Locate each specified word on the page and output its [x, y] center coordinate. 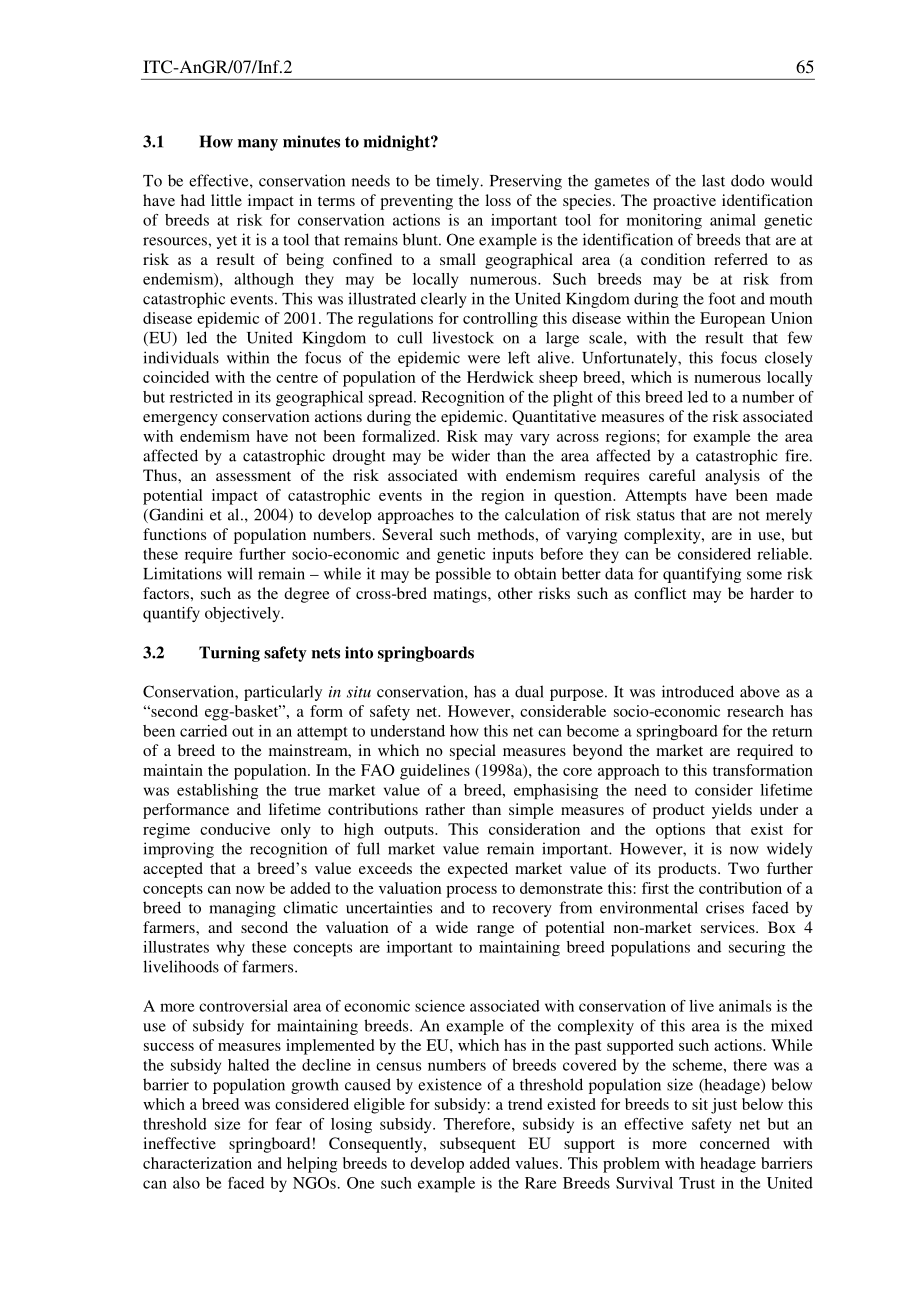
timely [459, 182]
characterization [197, 1163]
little [226, 200]
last [713, 180]
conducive [235, 829]
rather [445, 809]
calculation [542, 514]
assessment [253, 476]
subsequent [478, 1145]
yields [732, 811]
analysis [732, 477]
